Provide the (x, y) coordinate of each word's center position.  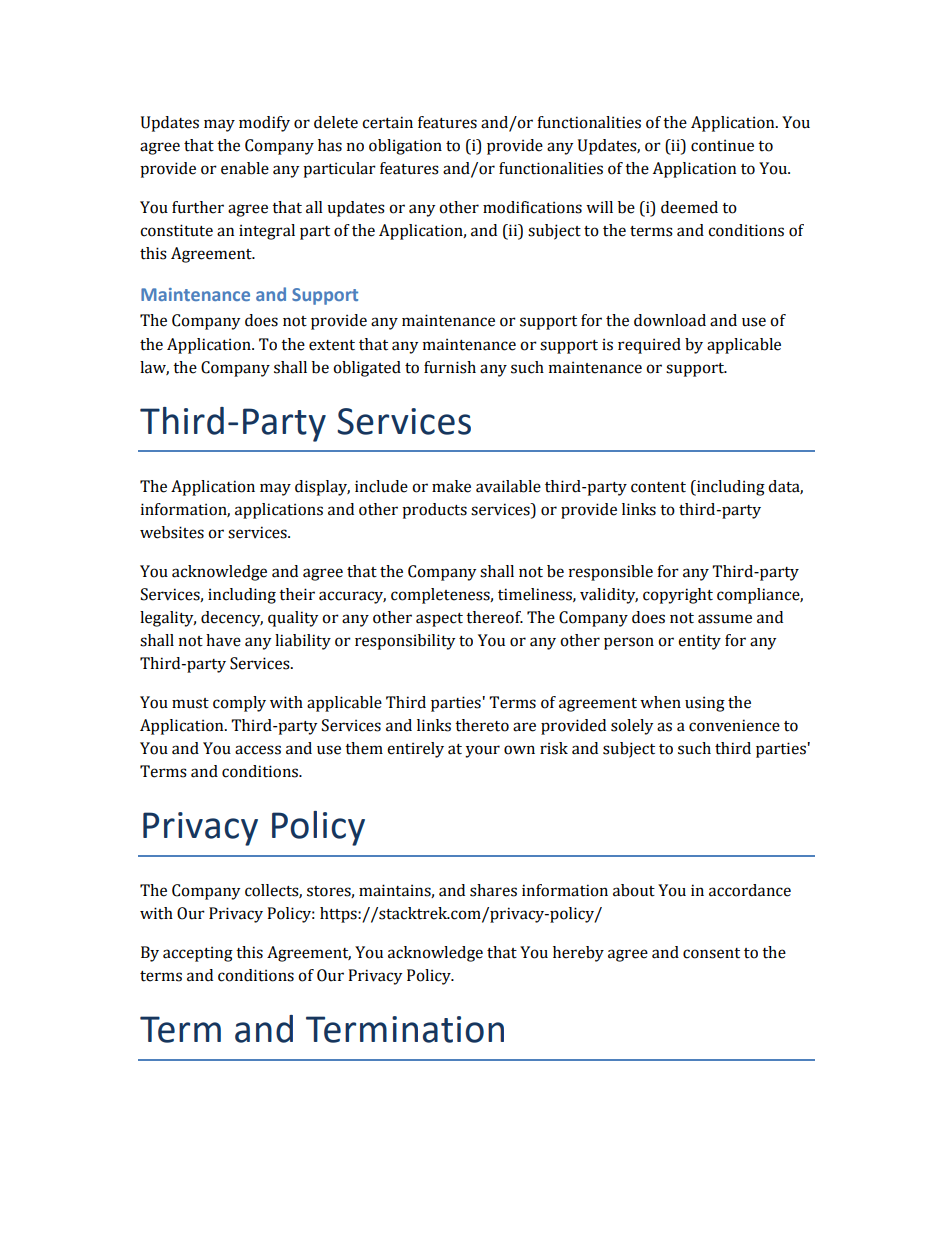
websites (172, 532)
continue (722, 145)
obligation (405, 147)
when (660, 702)
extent (332, 345)
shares (493, 890)
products (434, 511)
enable (245, 168)
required (649, 346)
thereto (482, 725)
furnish (450, 367)
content (658, 487)
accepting (198, 954)
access (258, 750)
